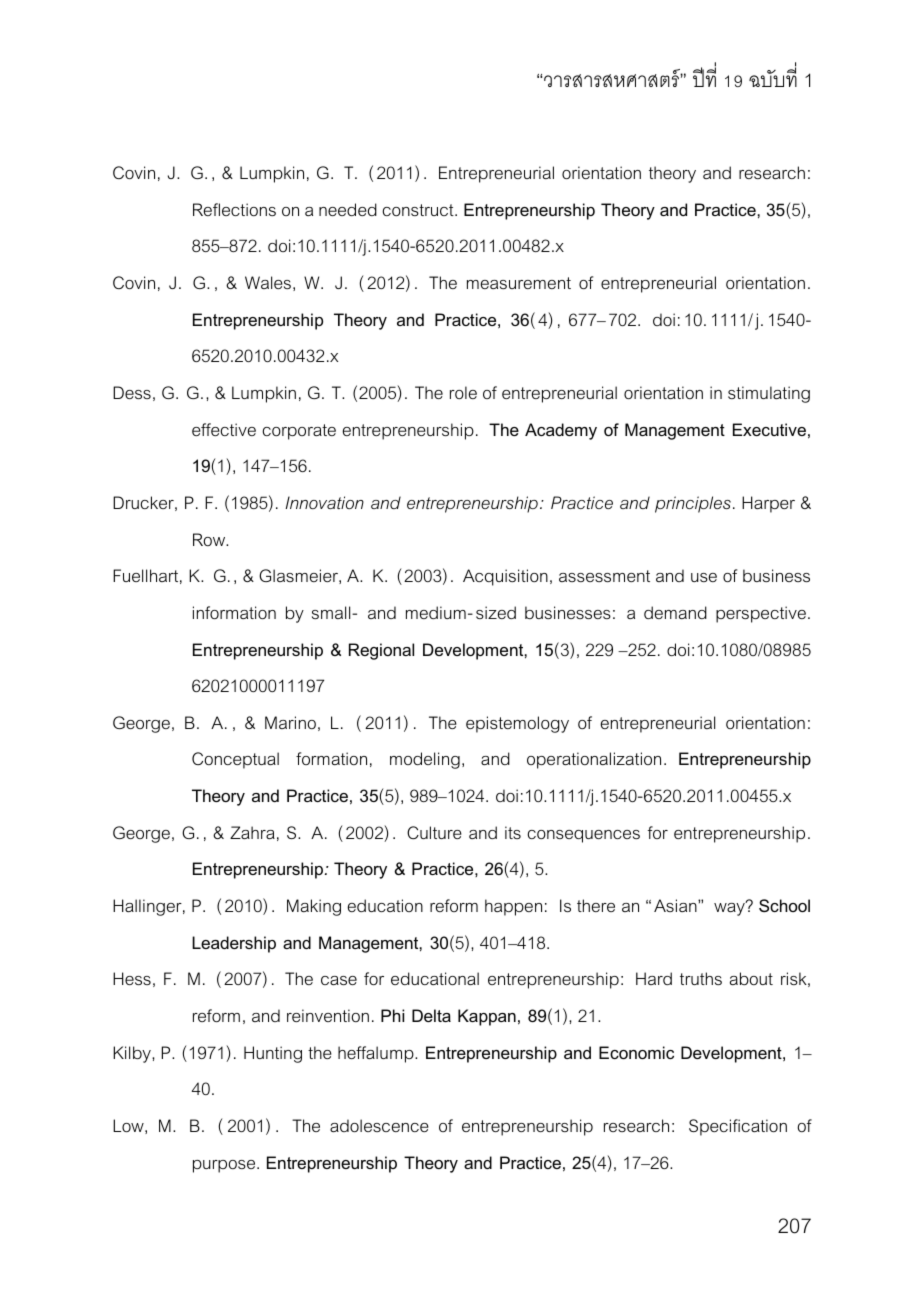 The width and height of the page is (924, 1311). I want to click on measurement, so click(519, 283).
